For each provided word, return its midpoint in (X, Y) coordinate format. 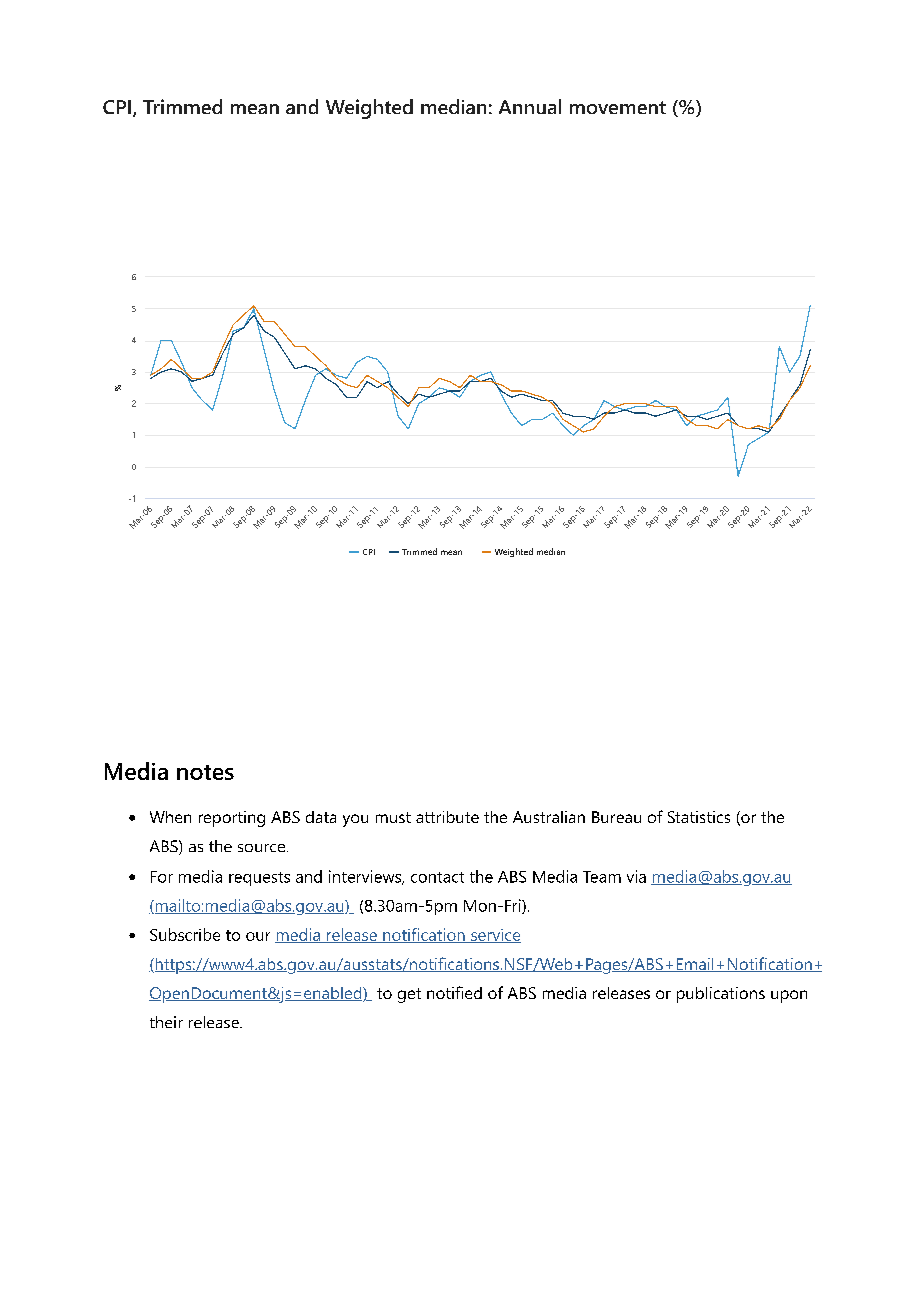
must (393, 817)
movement (618, 107)
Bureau (616, 817)
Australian (549, 817)
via (636, 876)
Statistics (699, 817)
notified (454, 992)
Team (602, 877)
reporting (232, 819)
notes (205, 772)
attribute (447, 817)
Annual (530, 106)
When (170, 817)
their (166, 1022)
